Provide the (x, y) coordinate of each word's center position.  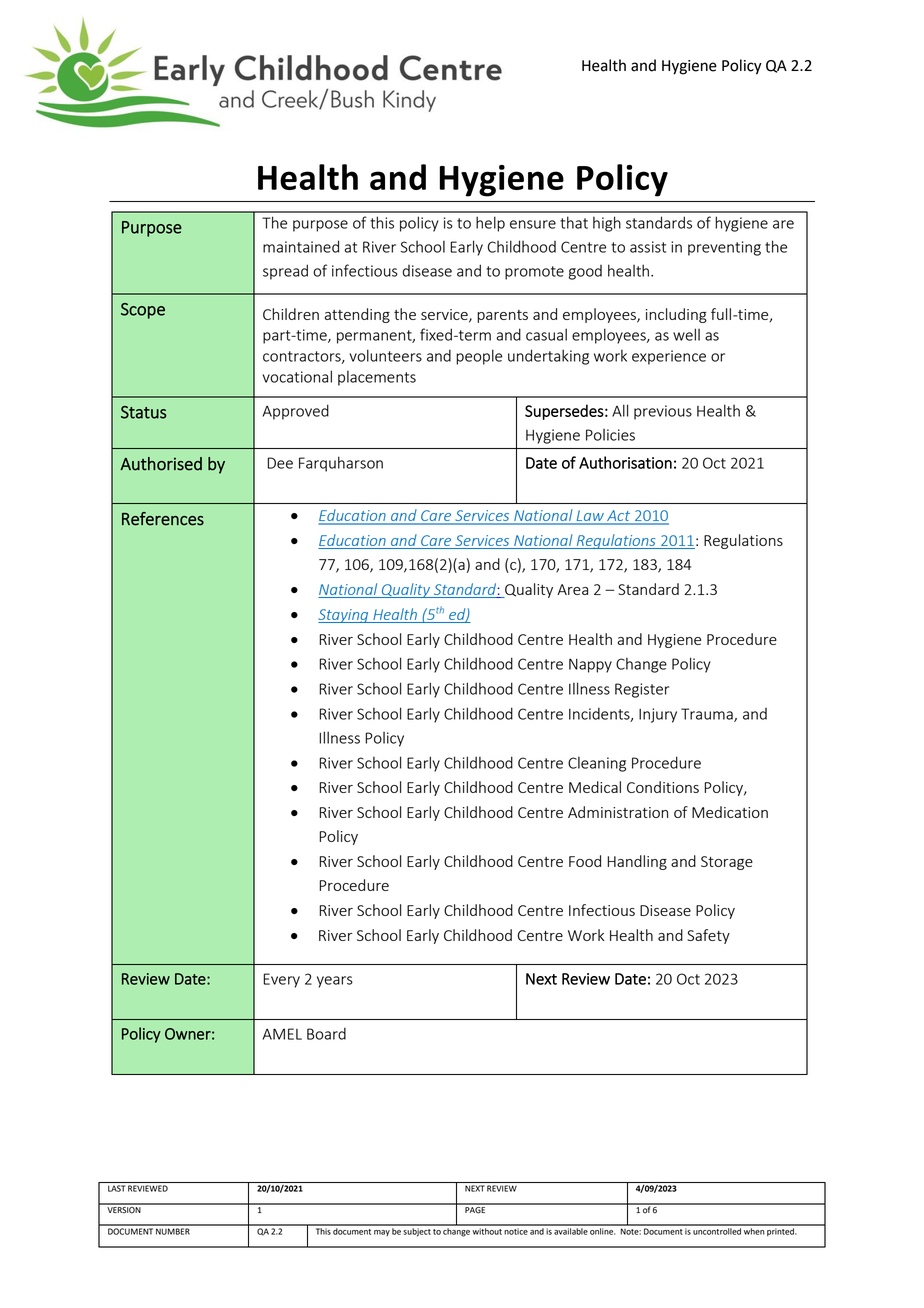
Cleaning (597, 764)
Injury (658, 715)
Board (326, 1033)
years (335, 982)
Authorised (161, 464)
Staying (344, 616)
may (382, 1233)
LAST (116, 1188)
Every (281, 980)
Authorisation (625, 462)
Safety (708, 936)
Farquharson (341, 464)
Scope (143, 311)
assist (648, 247)
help (490, 224)
